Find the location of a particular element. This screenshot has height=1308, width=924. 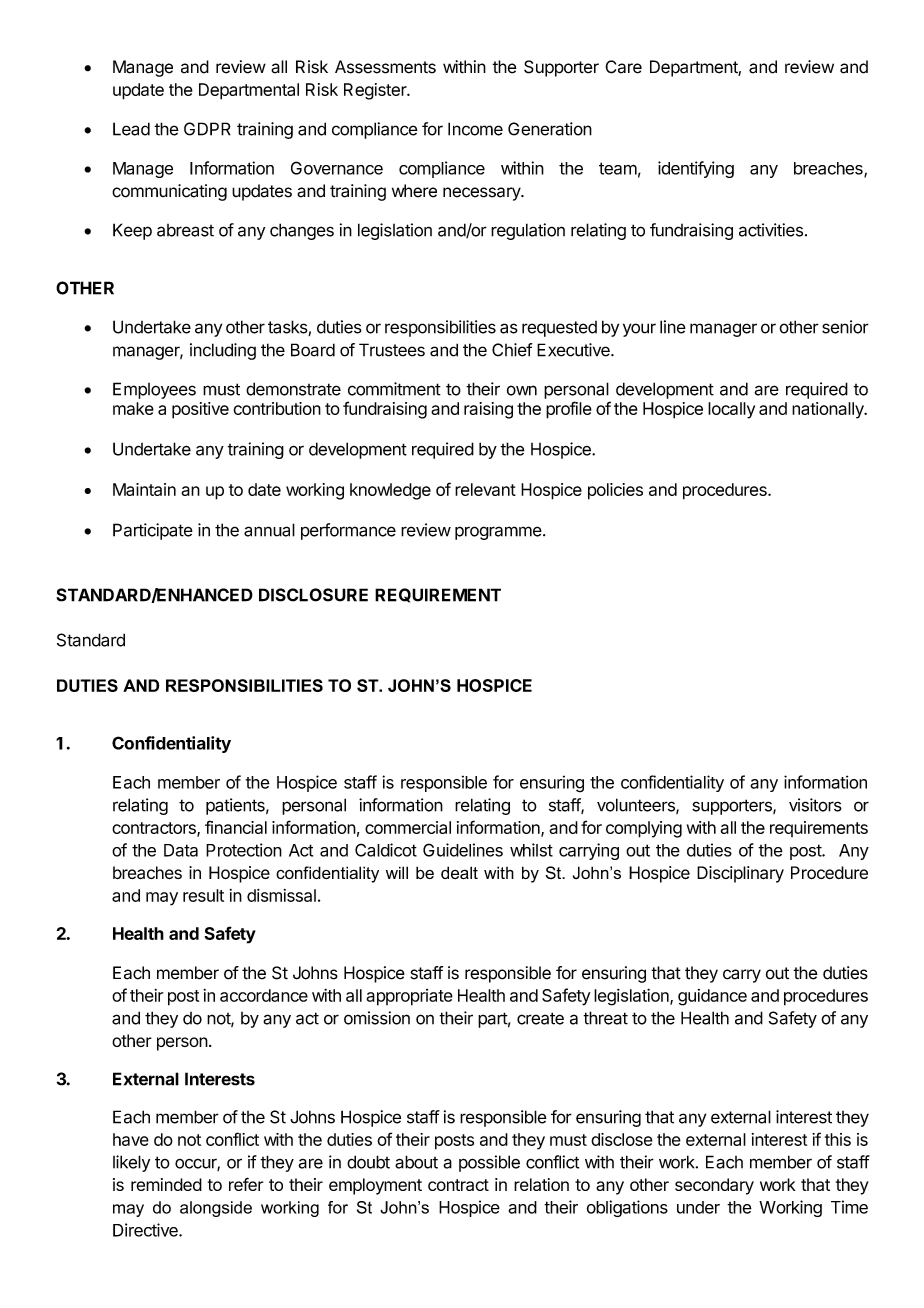

whilst is located at coordinates (531, 850).
